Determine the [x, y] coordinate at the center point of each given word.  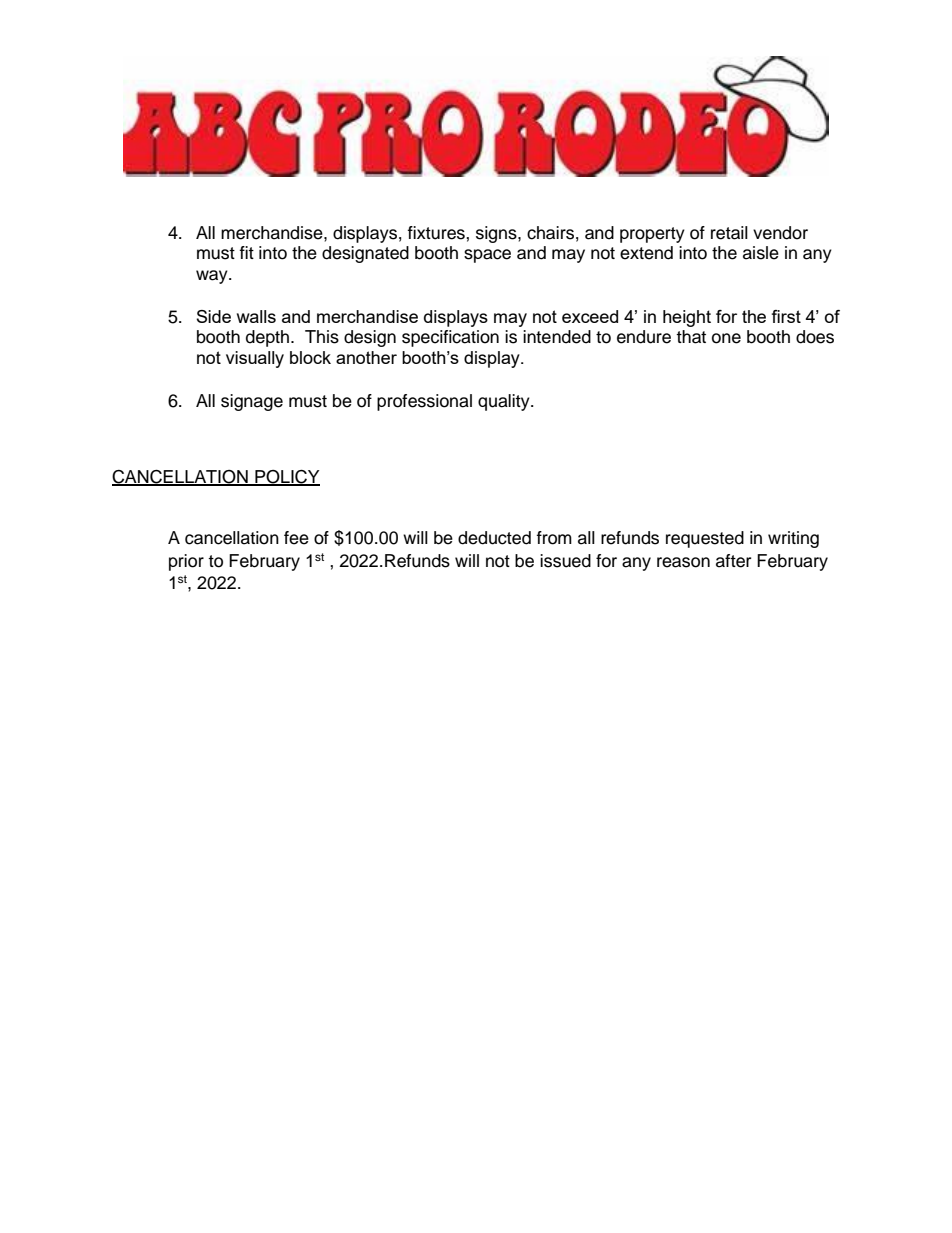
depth [269, 338]
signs [497, 234]
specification [450, 338]
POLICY [286, 477]
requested [705, 539]
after [733, 561]
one [726, 338]
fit [247, 252]
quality [505, 402]
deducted [494, 538]
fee [296, 538]
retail [729, 233]
